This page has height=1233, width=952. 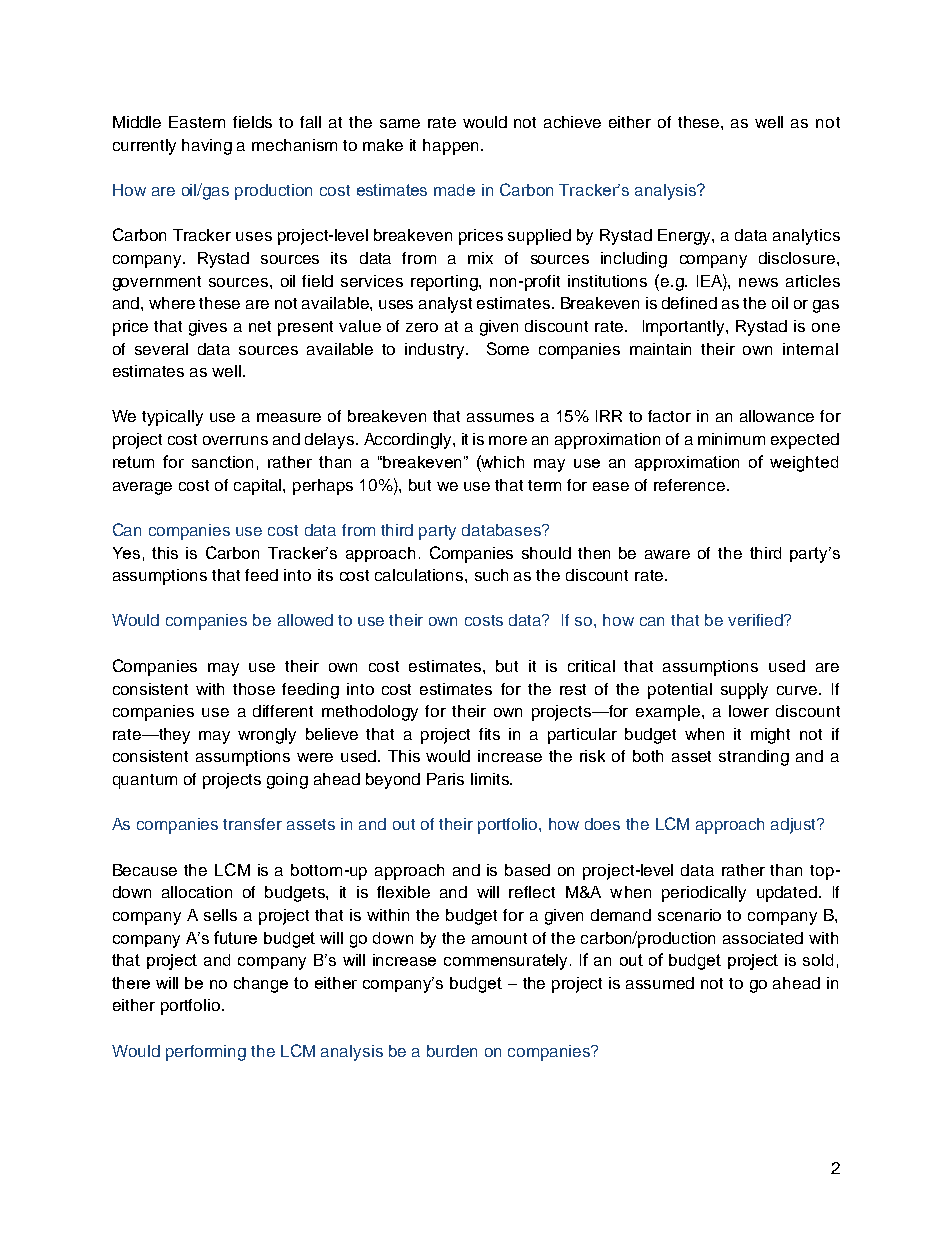 What do you see at coordinates (508, 348) in the page?
I see `Some` at bounding box center [508, 348].
